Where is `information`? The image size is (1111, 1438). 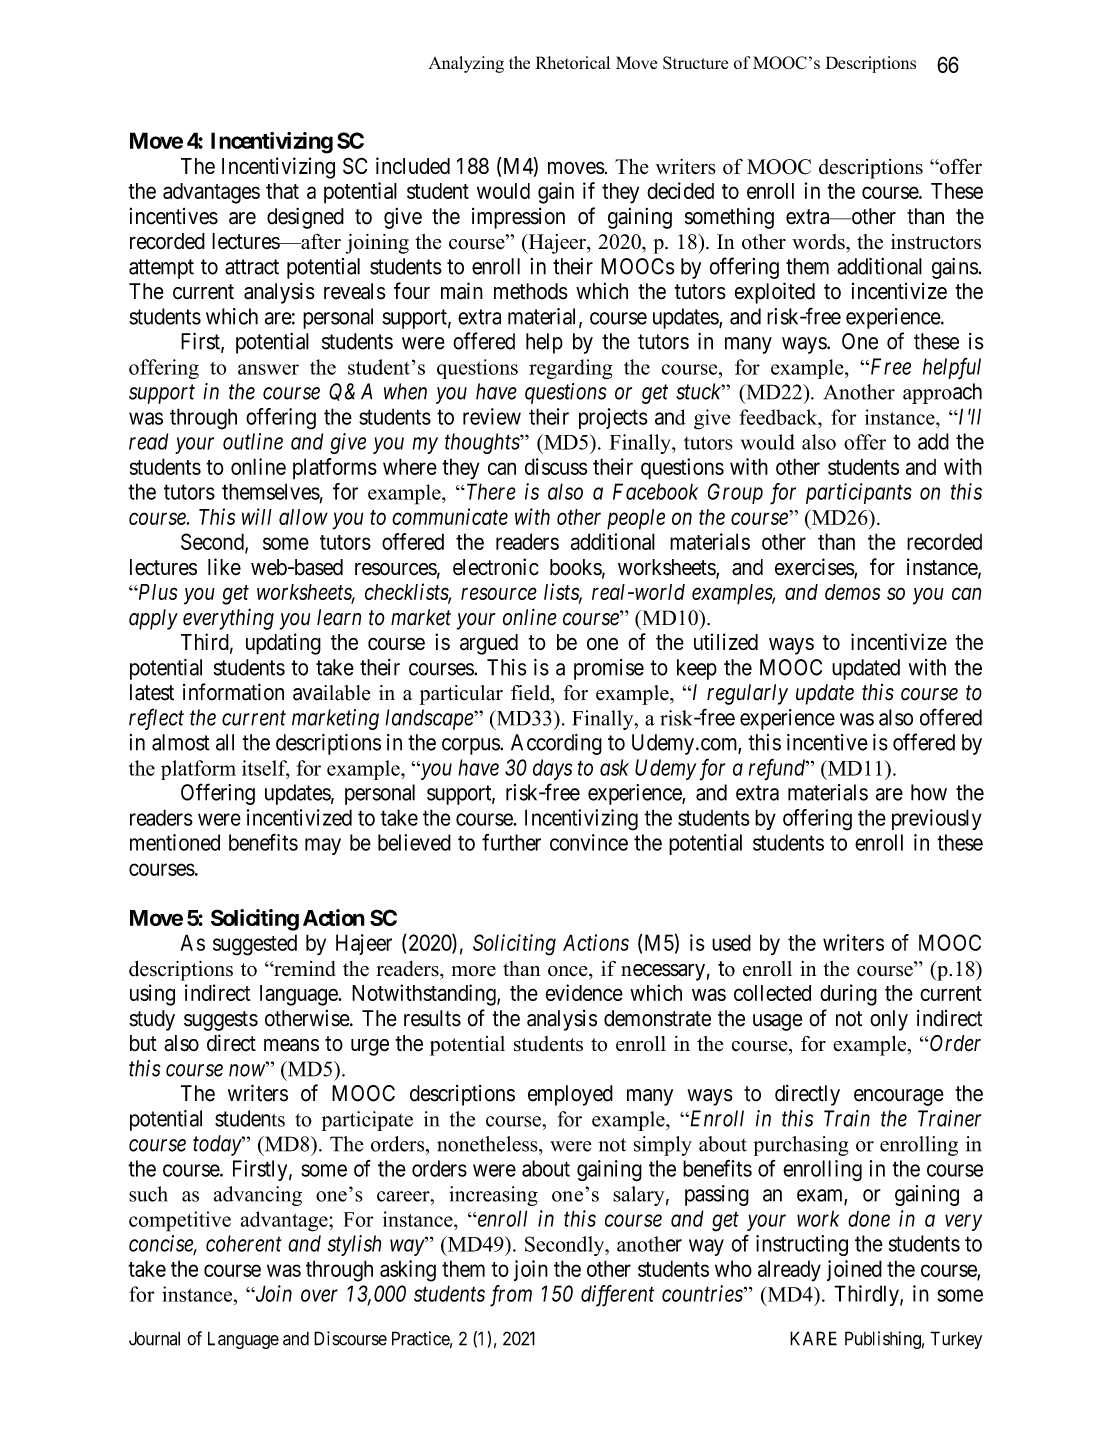
information is located at coordinates (233, 692).
